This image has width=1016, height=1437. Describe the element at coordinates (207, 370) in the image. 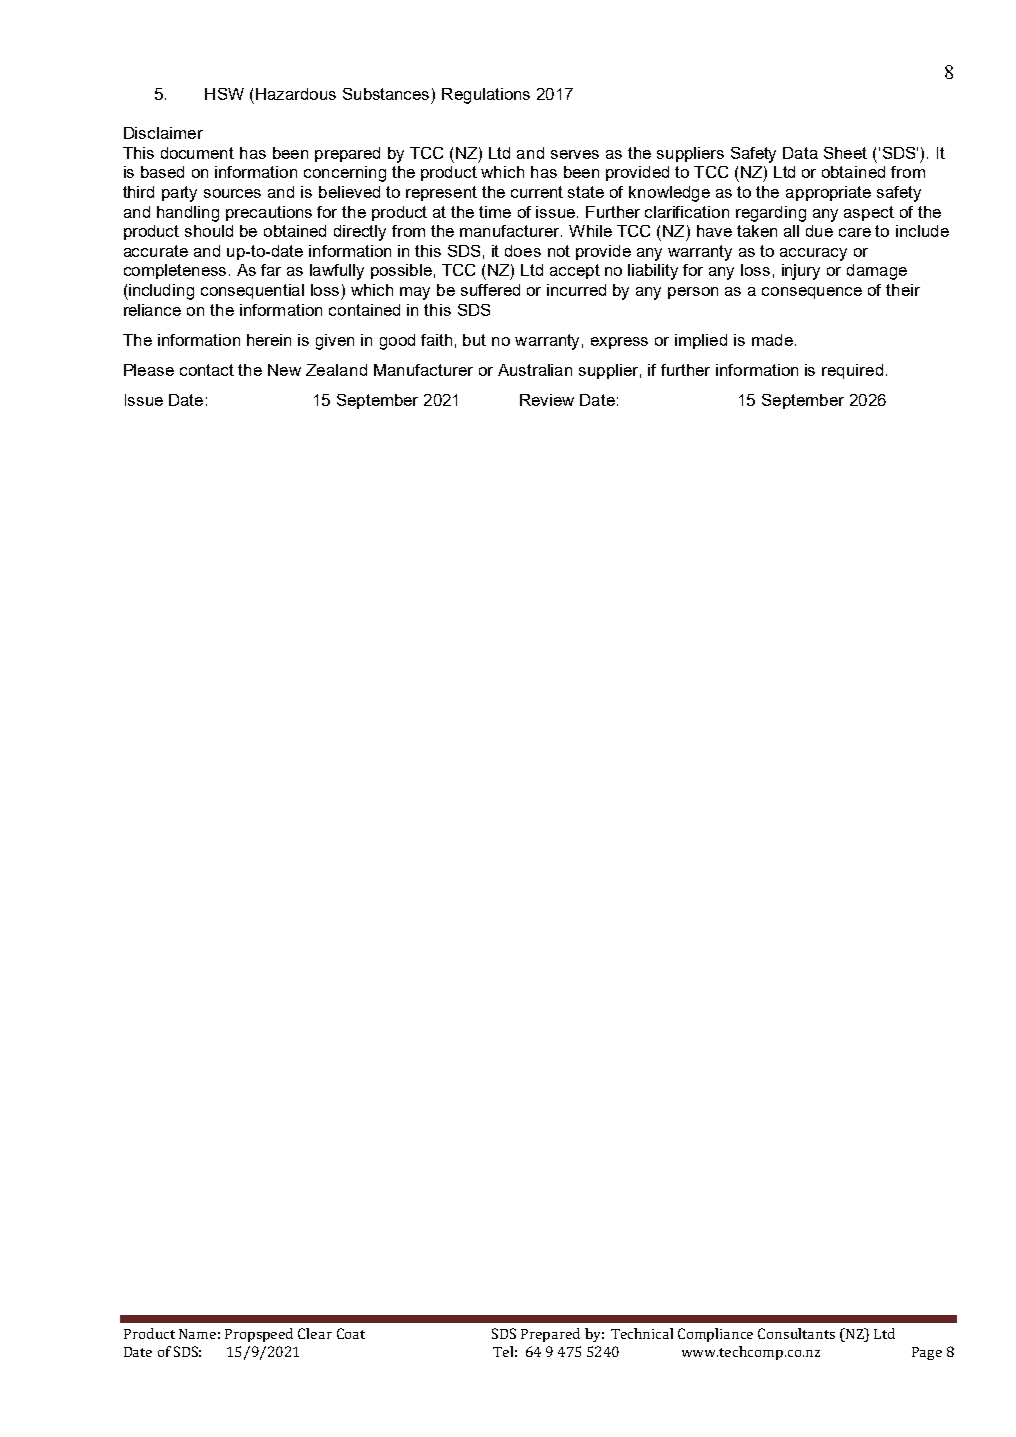

I see `contact` at that location.
